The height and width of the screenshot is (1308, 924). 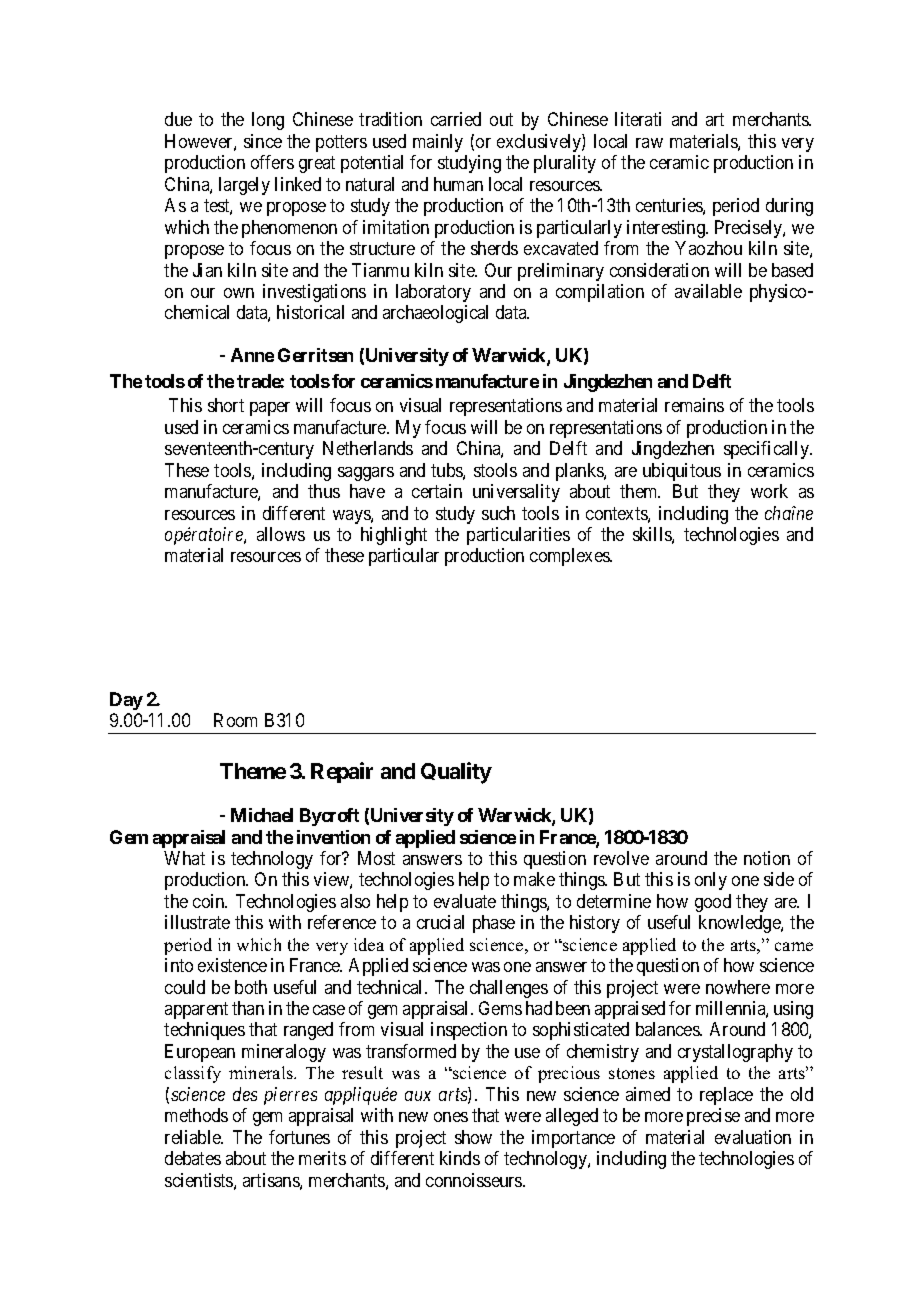 What do you see at coordinates (178, 119) in the screenshot?
I see `due` at bounding box center [178, 119].
